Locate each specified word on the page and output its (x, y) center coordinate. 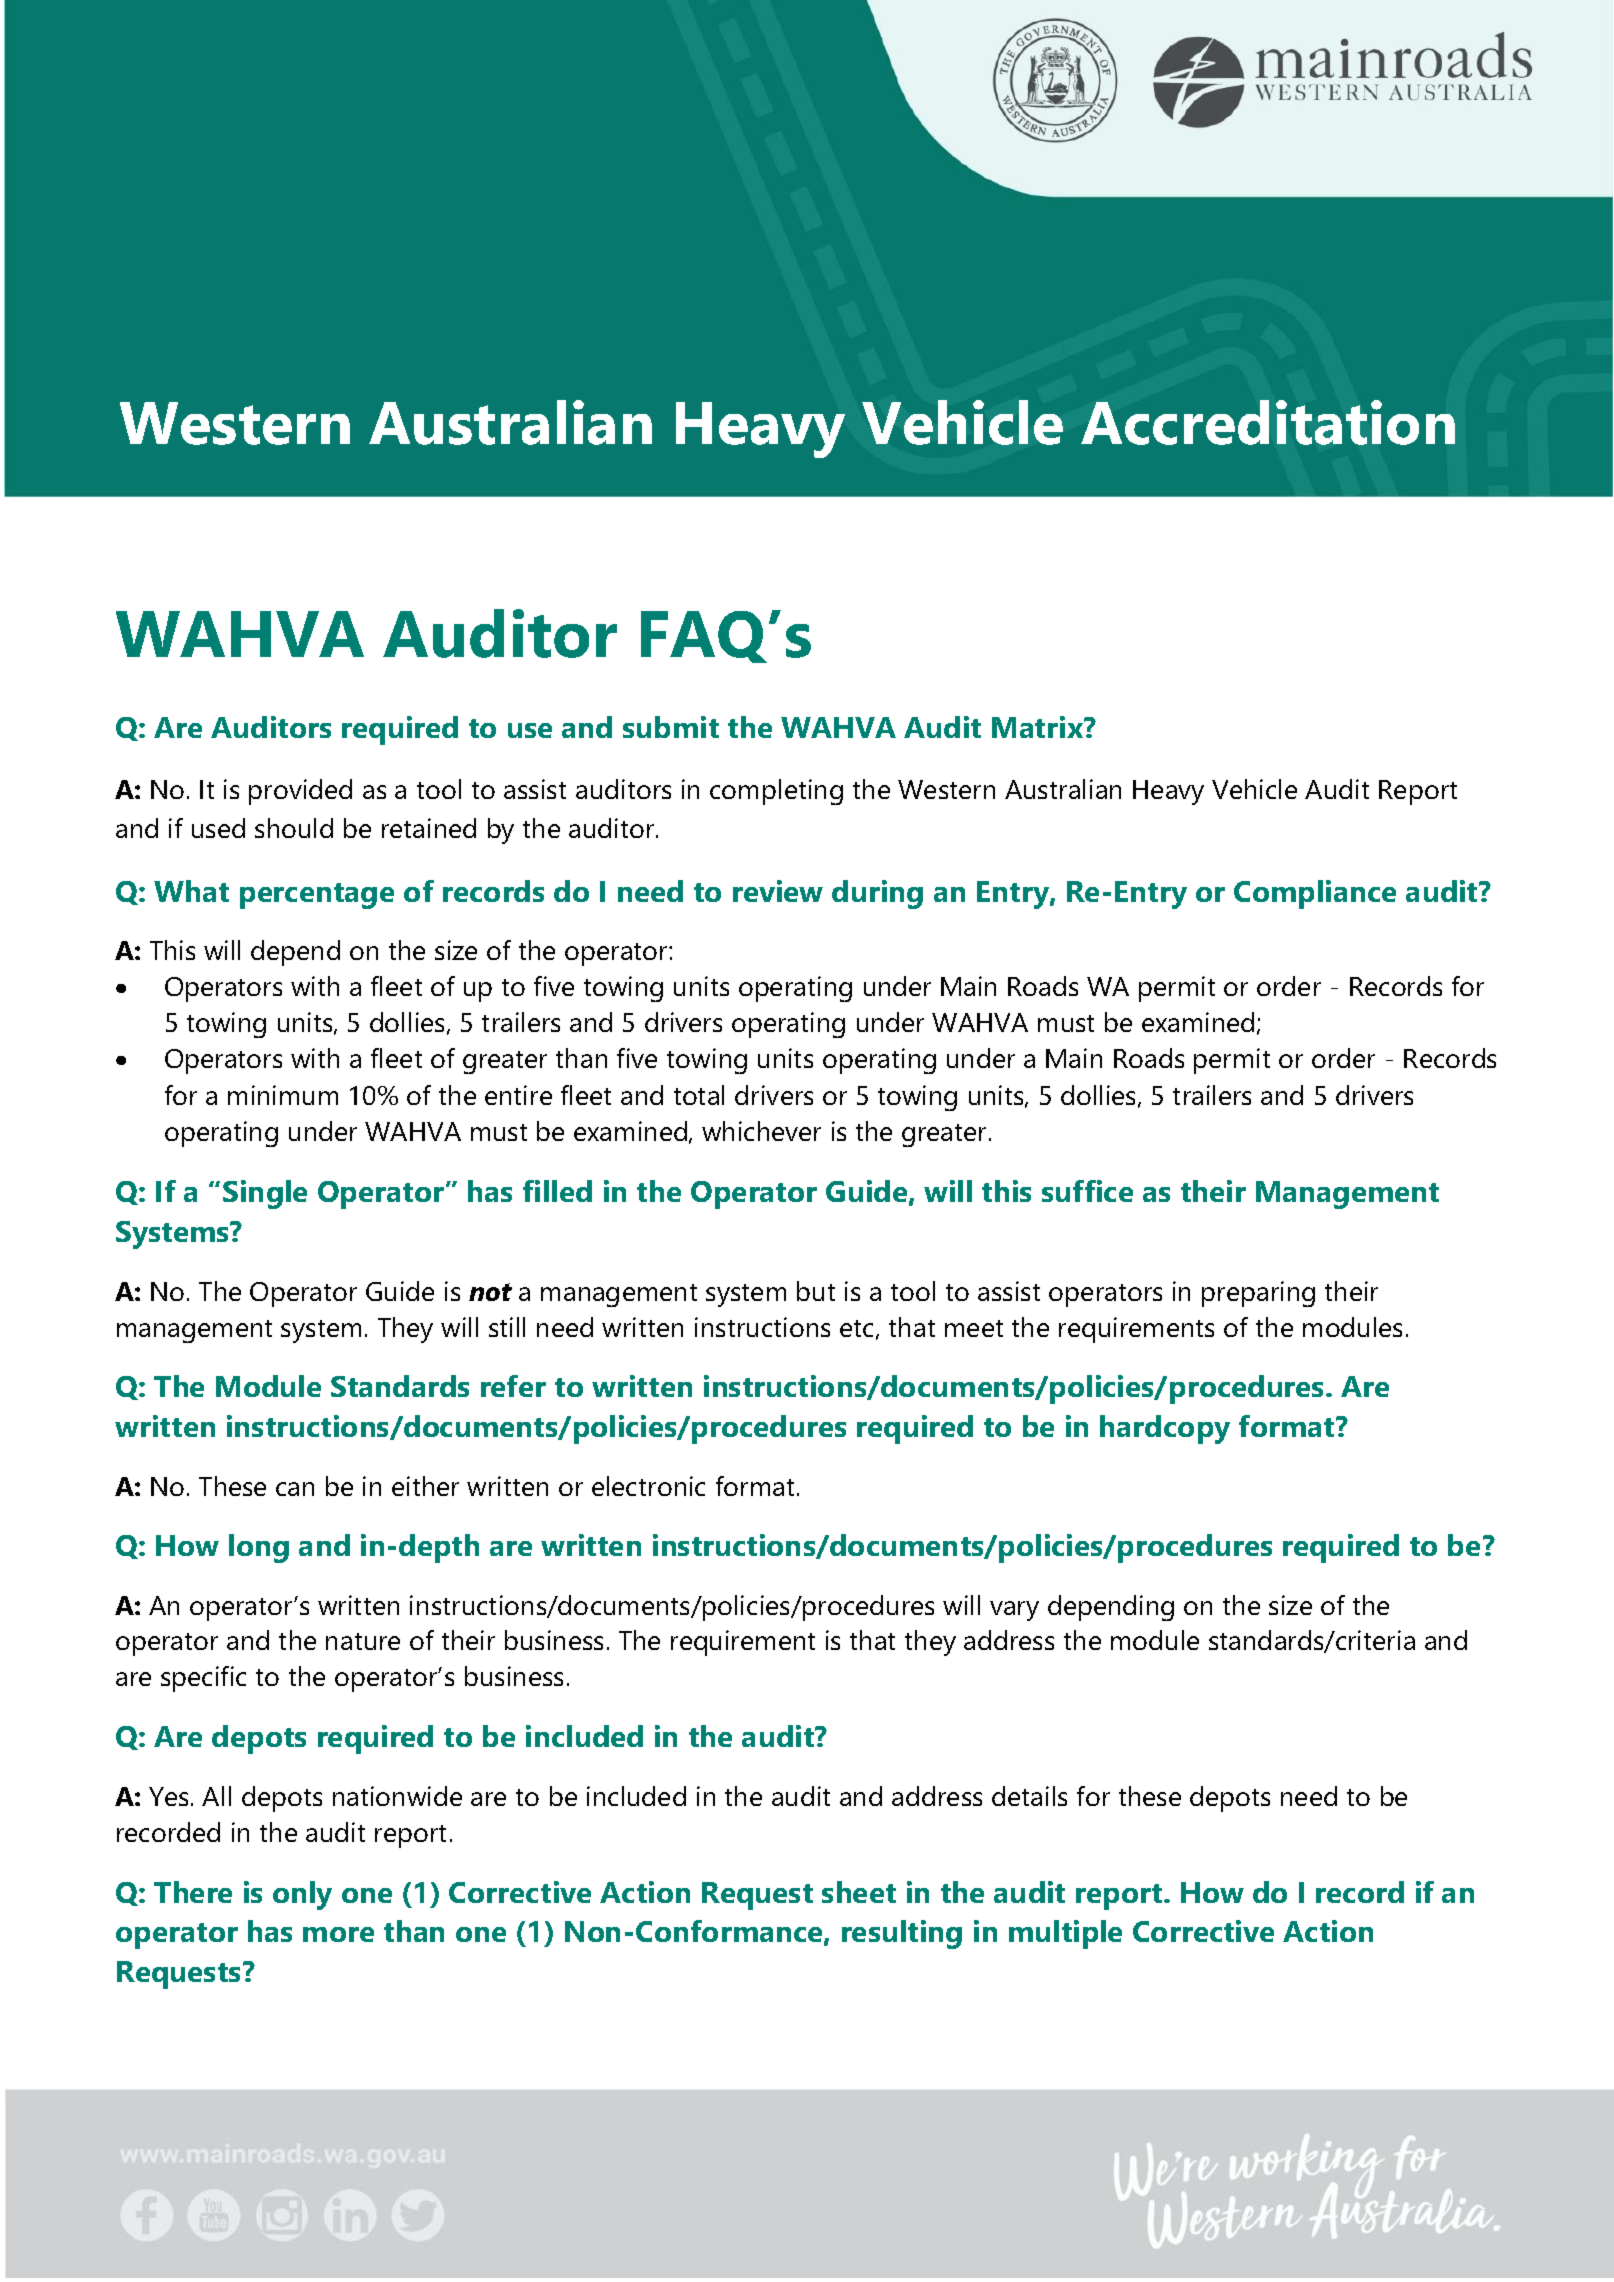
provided (300, 792)
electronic (648, 1486)
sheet (859, 1892)
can (295, 1489)
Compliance (1315, 894)
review (778, 891)
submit (671, 727)
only (302, 1895)
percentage (317, 896)
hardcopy (1165, 1429)
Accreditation (1268, 422)
